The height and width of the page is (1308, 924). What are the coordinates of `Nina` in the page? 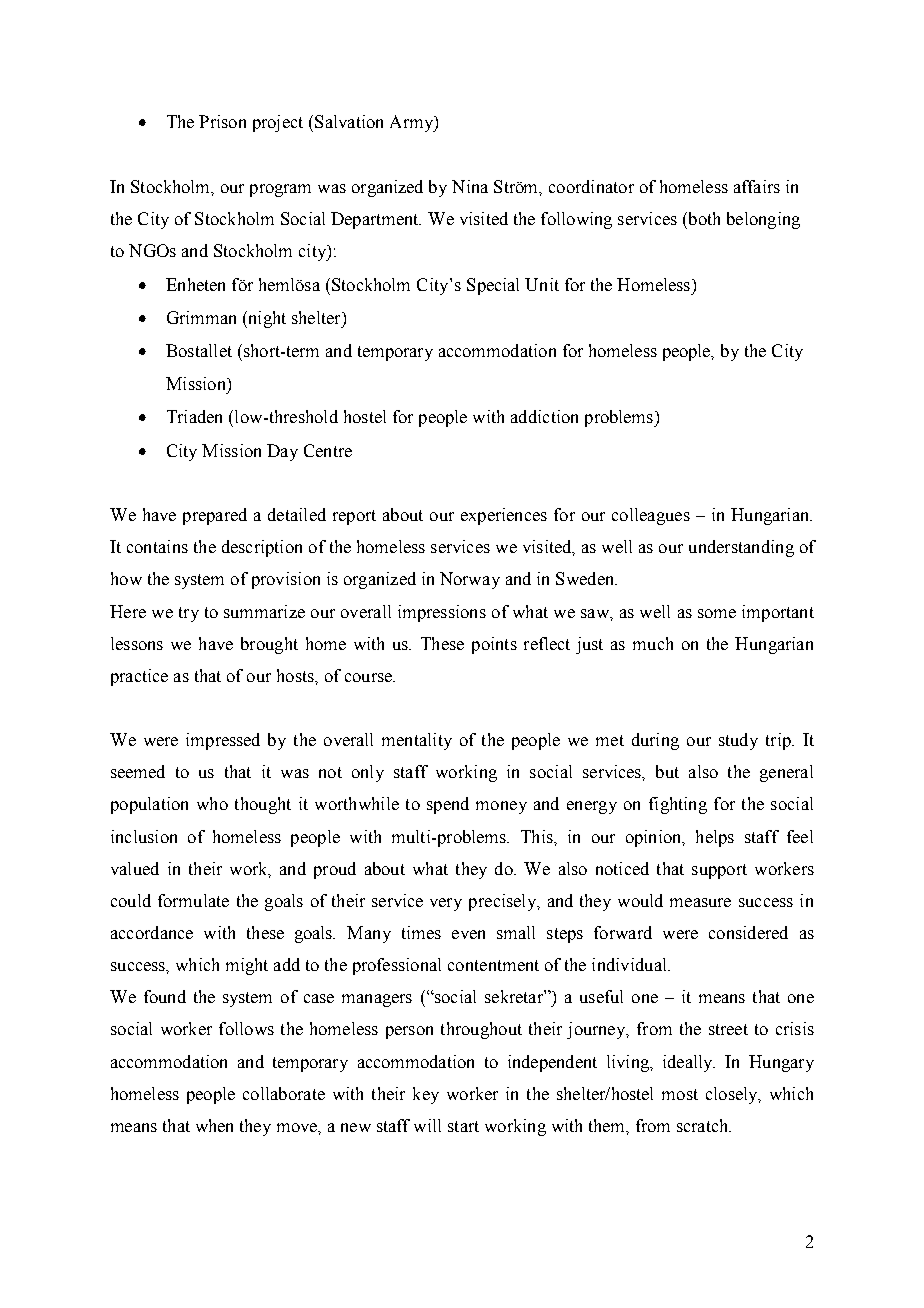 It's located at (470, 186).
